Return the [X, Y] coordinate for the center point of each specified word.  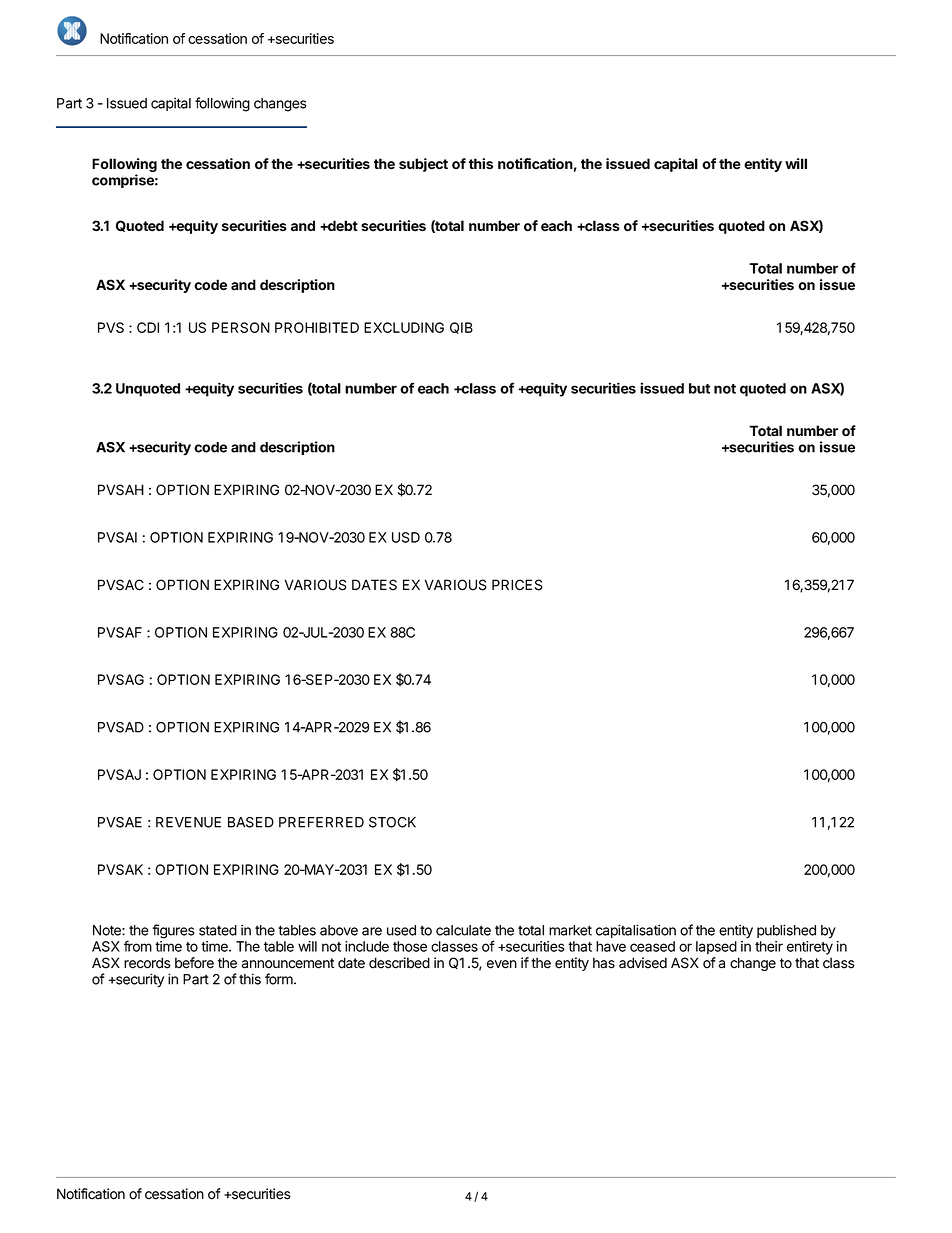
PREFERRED [321, 822]
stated [218, 930]
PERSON [241, 327]
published [786, 931]
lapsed [716, 948]
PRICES [517, 585]
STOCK [392, 822]
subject [423, 165]
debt [342, 226]
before [194, 963]
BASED [251, 822]
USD [406, 537]
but [699, 388]
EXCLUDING [404, 327]
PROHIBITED [317, 327]
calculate [463, 930]
